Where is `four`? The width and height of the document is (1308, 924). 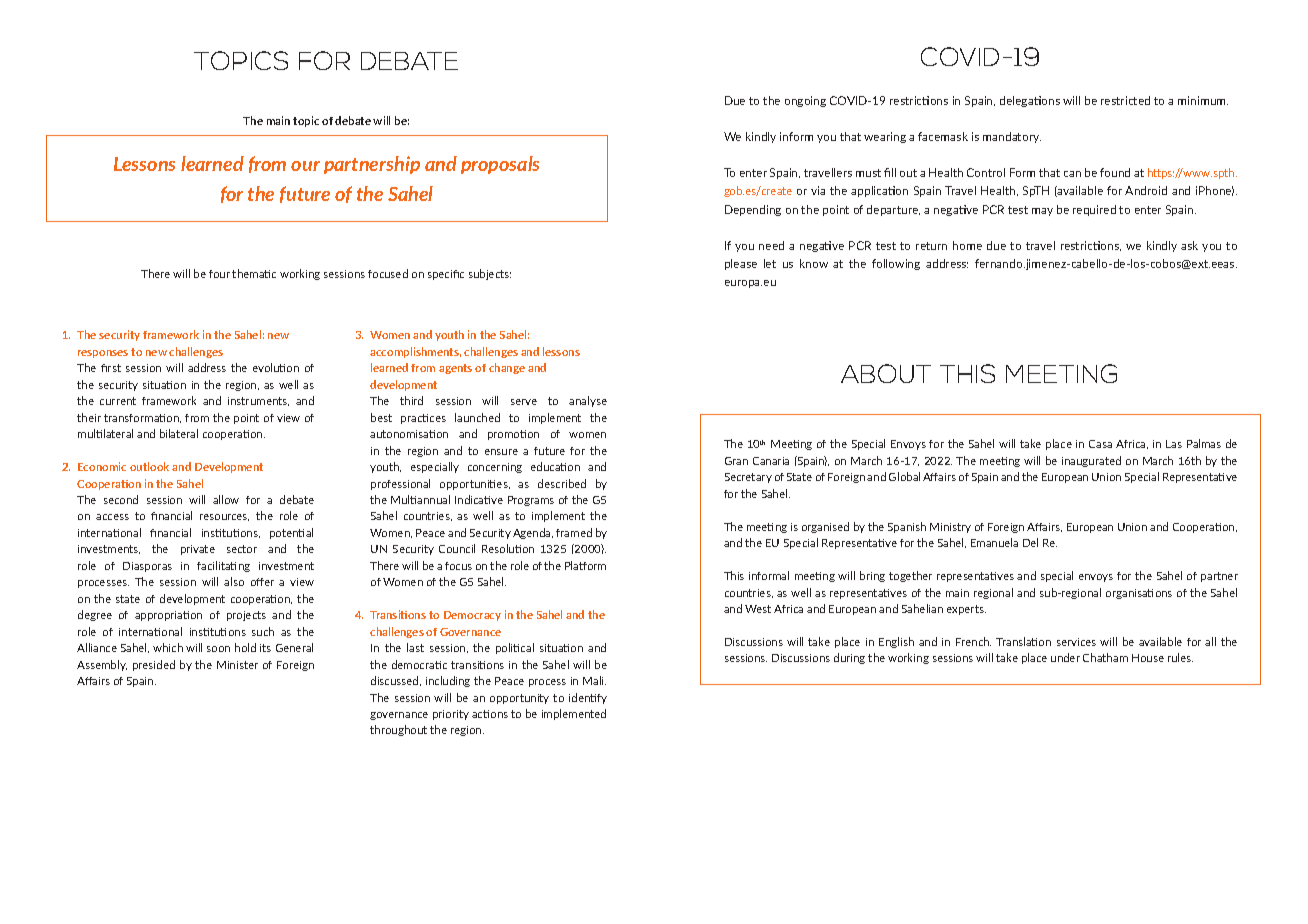
four is located at coordinates (221, 274).
